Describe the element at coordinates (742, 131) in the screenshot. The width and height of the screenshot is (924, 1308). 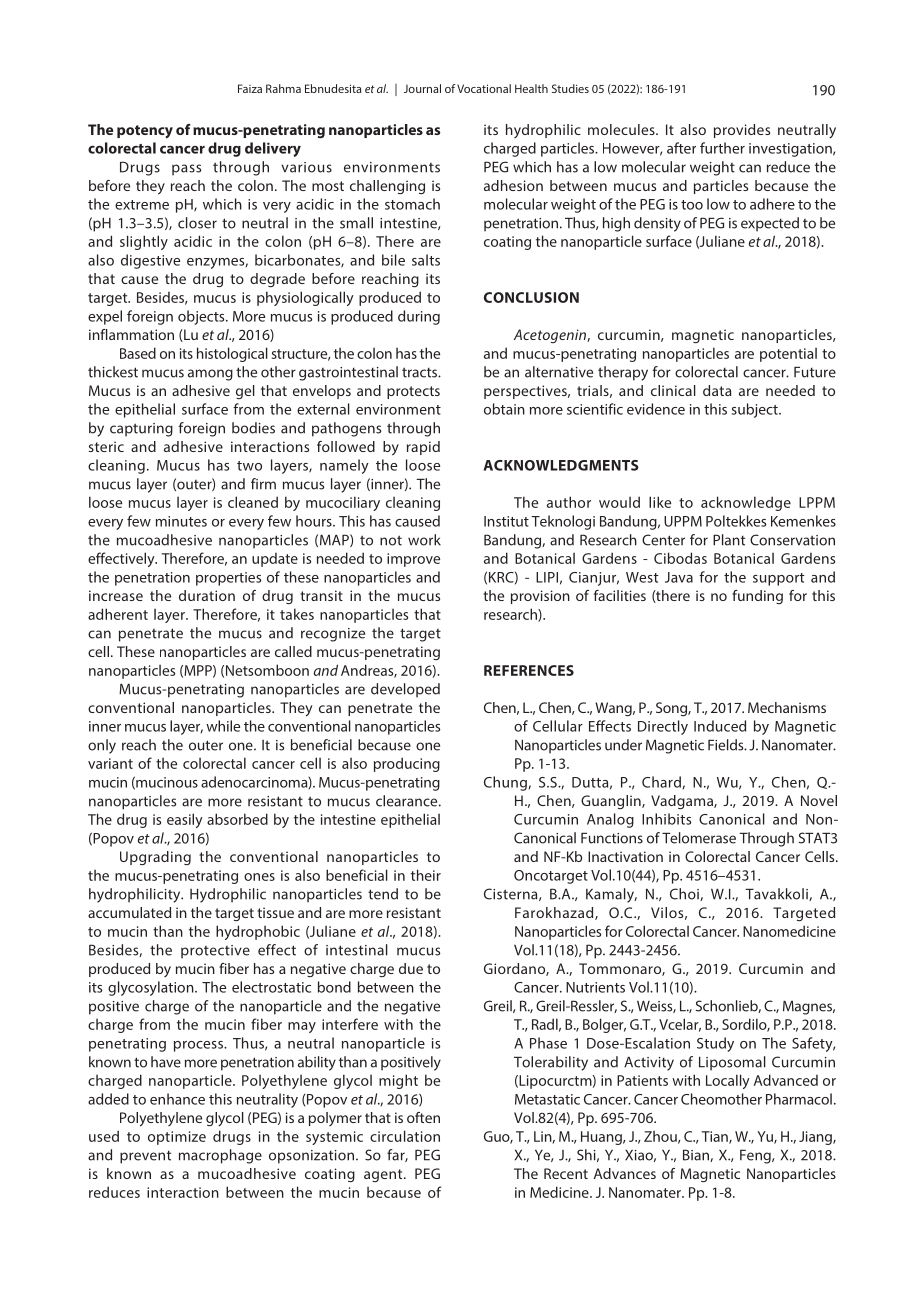
I see `provides` at that location.
